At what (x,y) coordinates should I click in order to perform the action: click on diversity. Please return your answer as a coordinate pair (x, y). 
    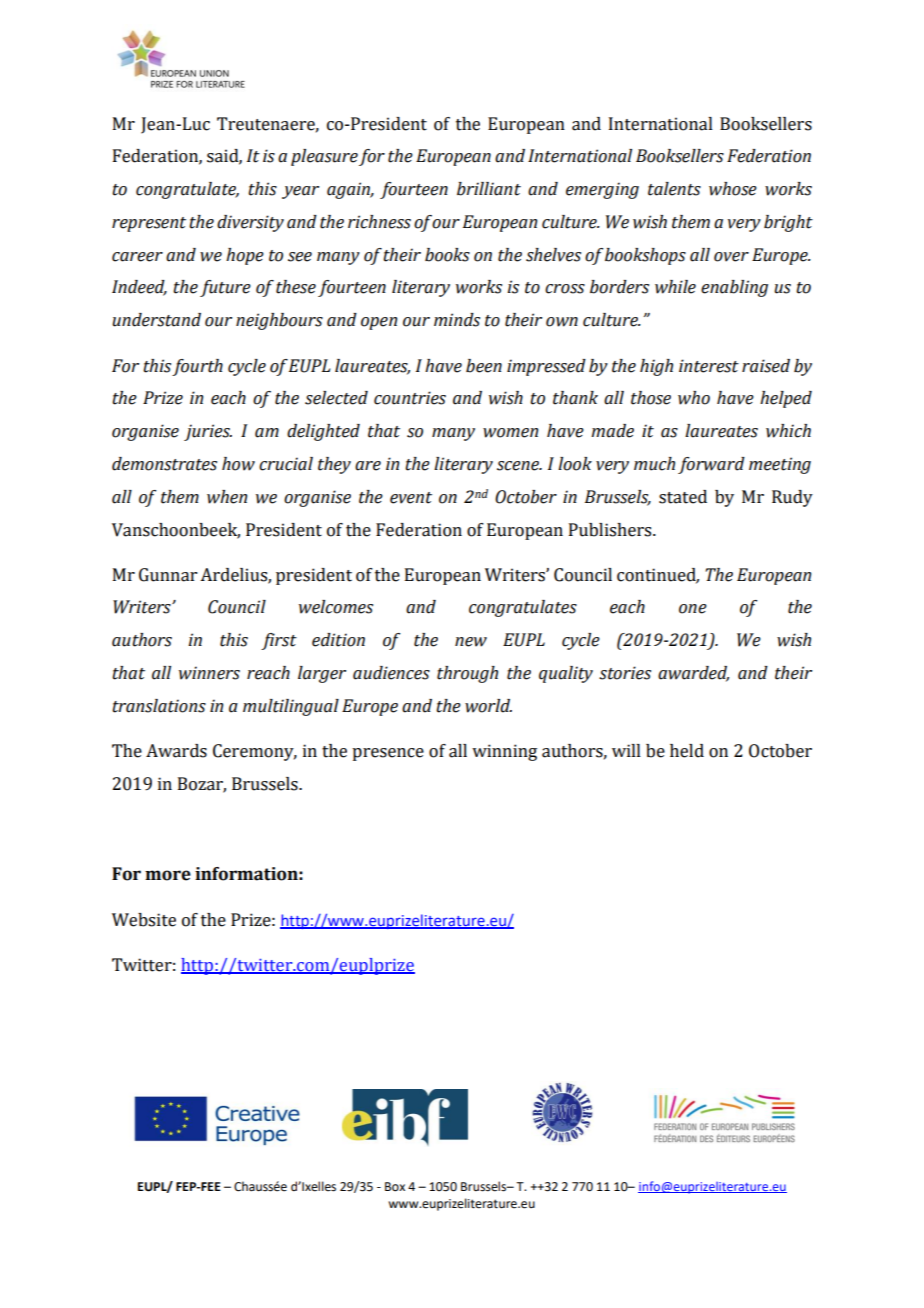
    Looking at the image, I should click on (250, 223).
